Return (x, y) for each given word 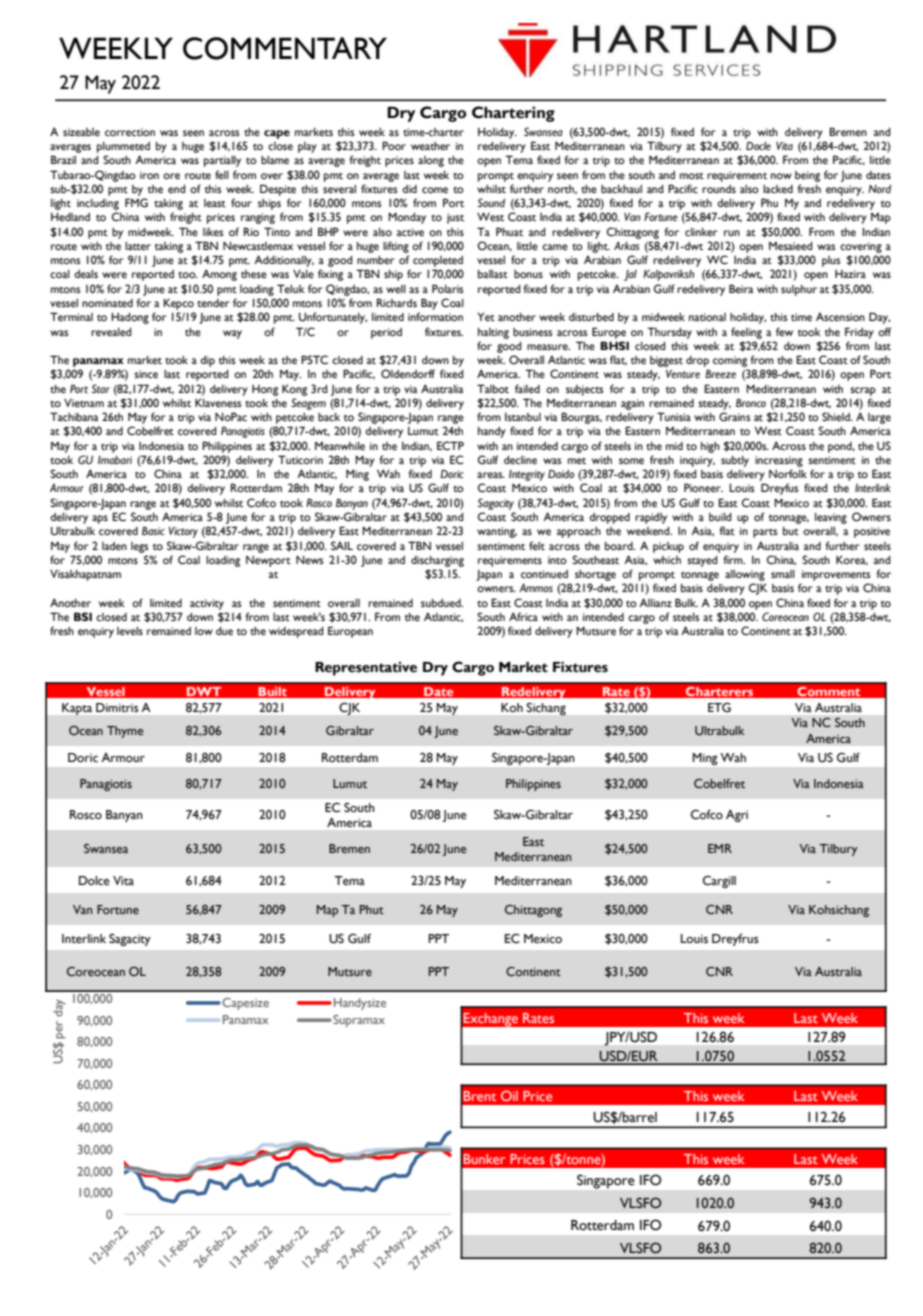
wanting (497, 532)
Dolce (94, 881)
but (791, 531)
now (781, 176)
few (784, 331)
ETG (719, 707)
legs (139, 547)
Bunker (484, 1159)
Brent (479, 1096)
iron (149, 175)
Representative (366, 669)
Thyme (125, 732)
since (146, 374)
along (431, 161)
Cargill (719, 882)
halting (493, 333)
